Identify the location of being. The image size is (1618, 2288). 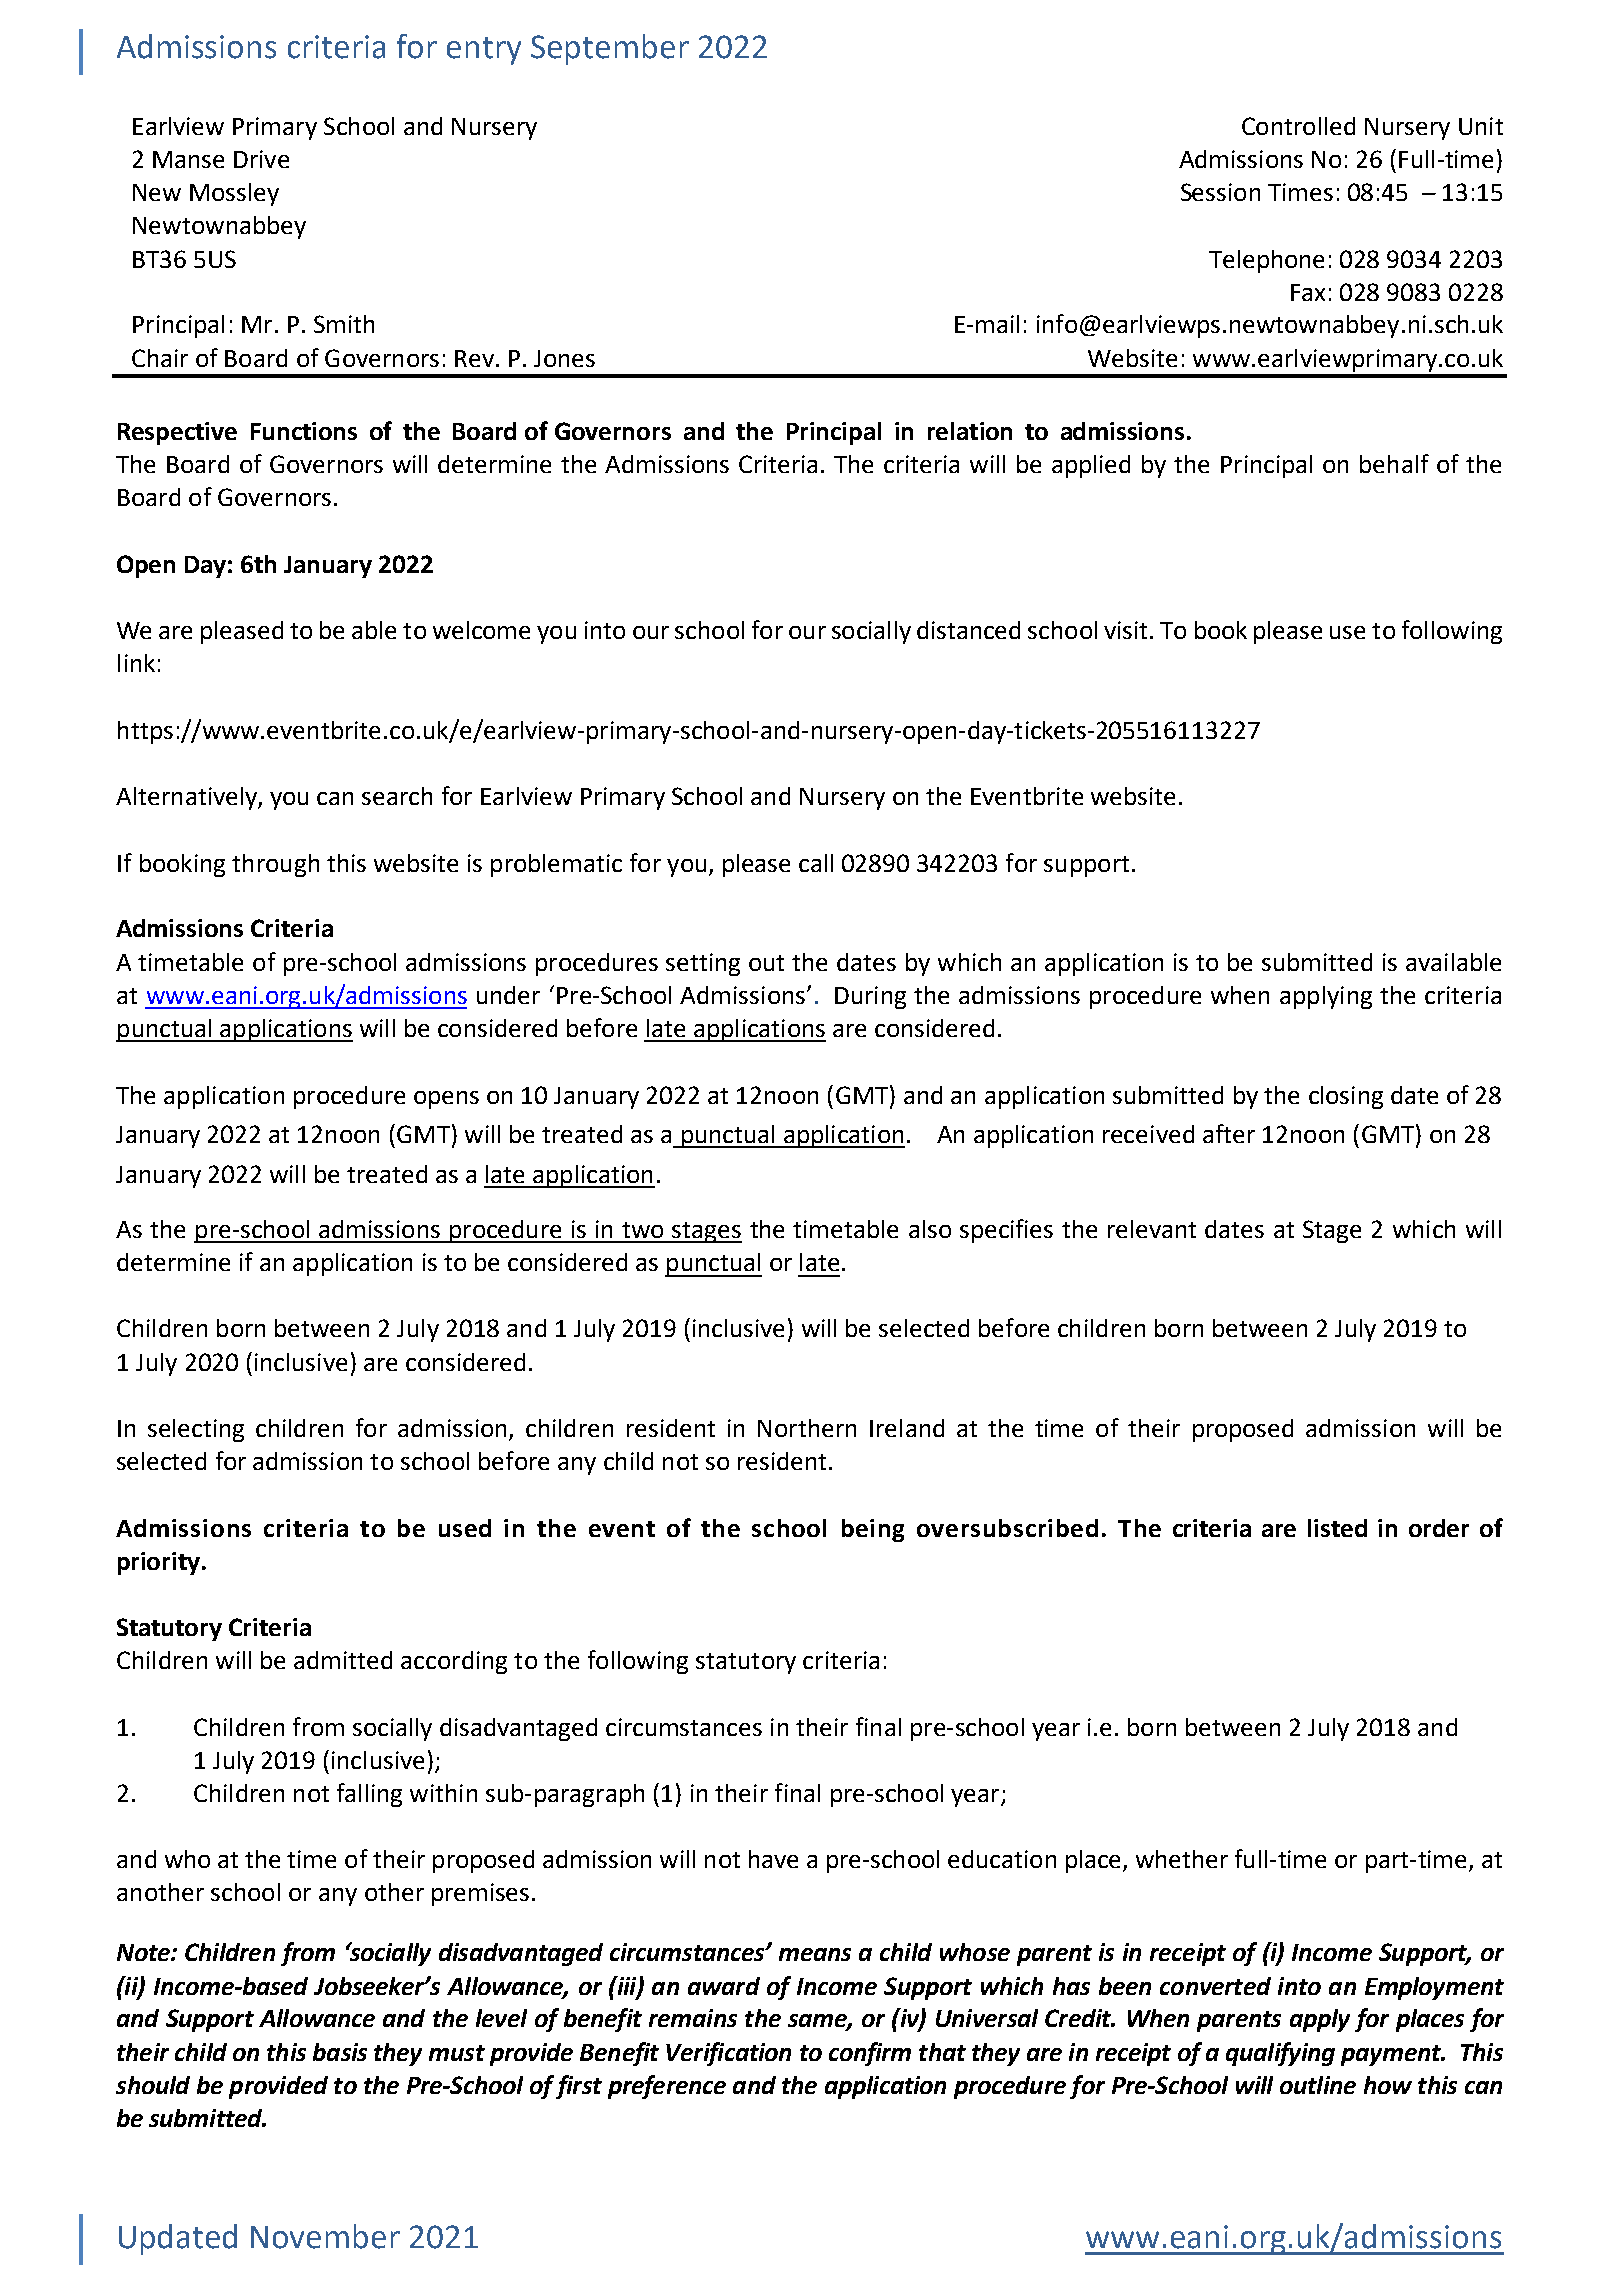
(873, 1530).
